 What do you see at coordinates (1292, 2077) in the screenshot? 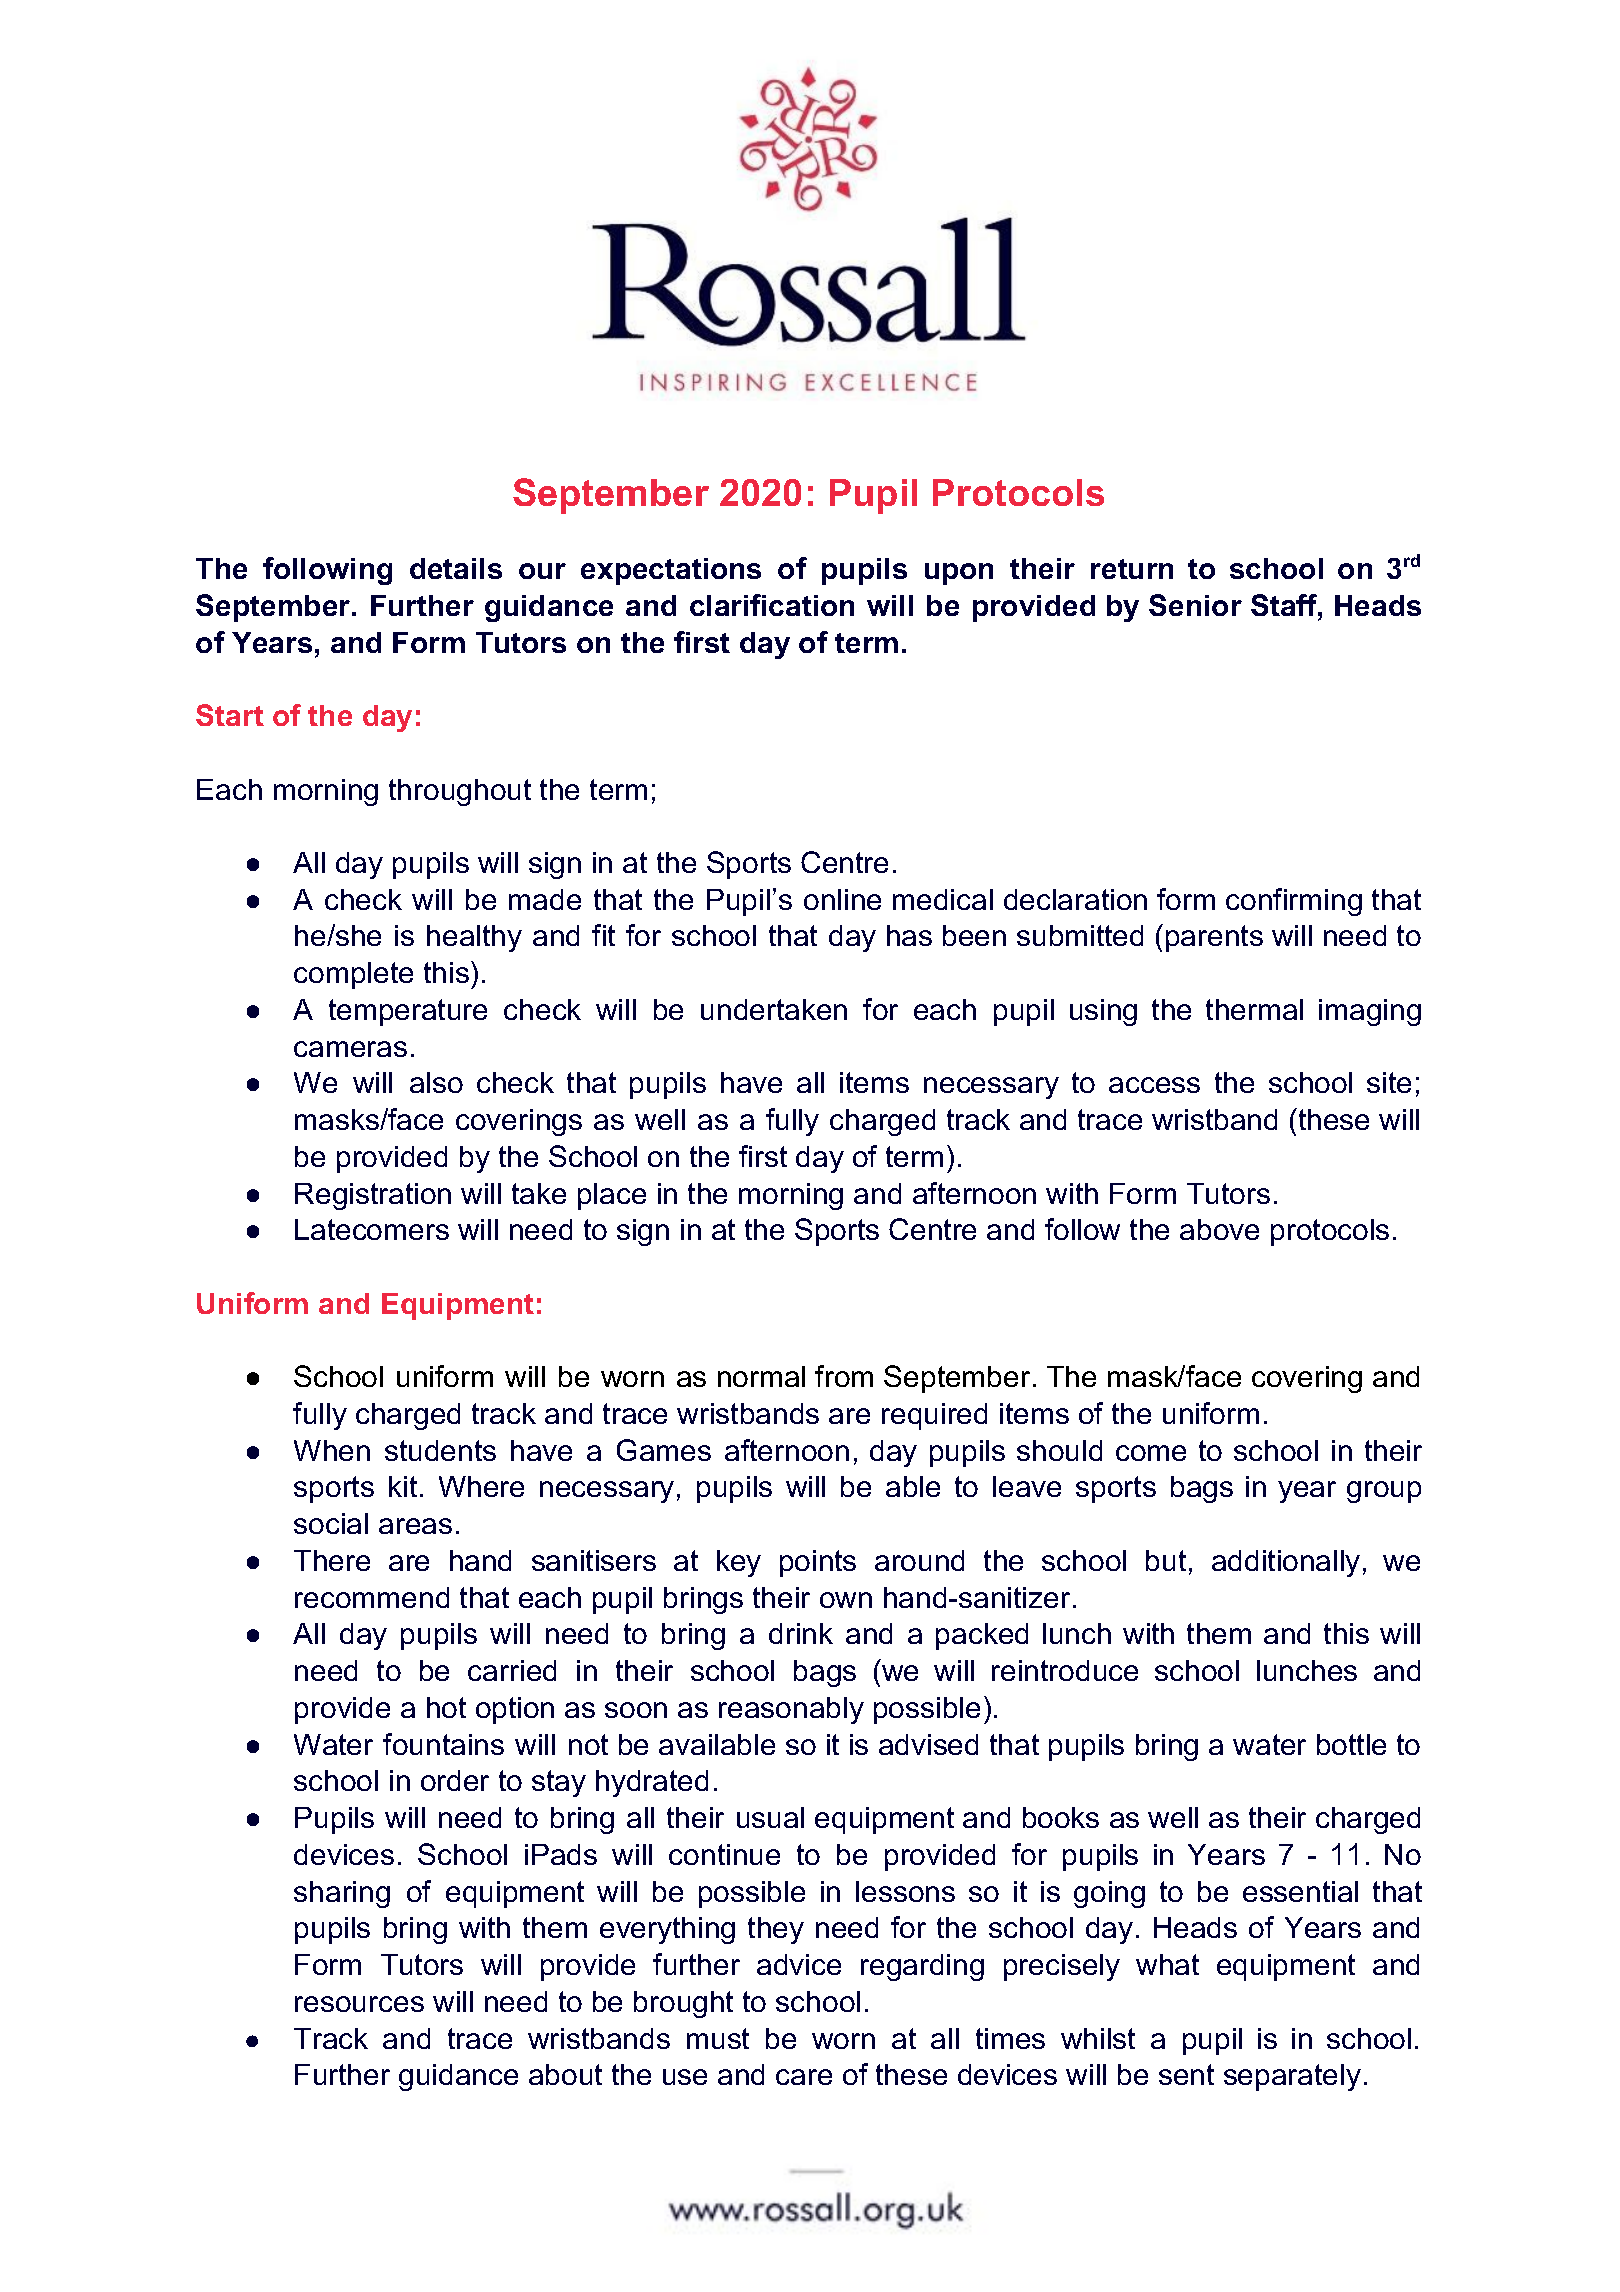
I see `separately` at bounding box center [1292, 2077].
